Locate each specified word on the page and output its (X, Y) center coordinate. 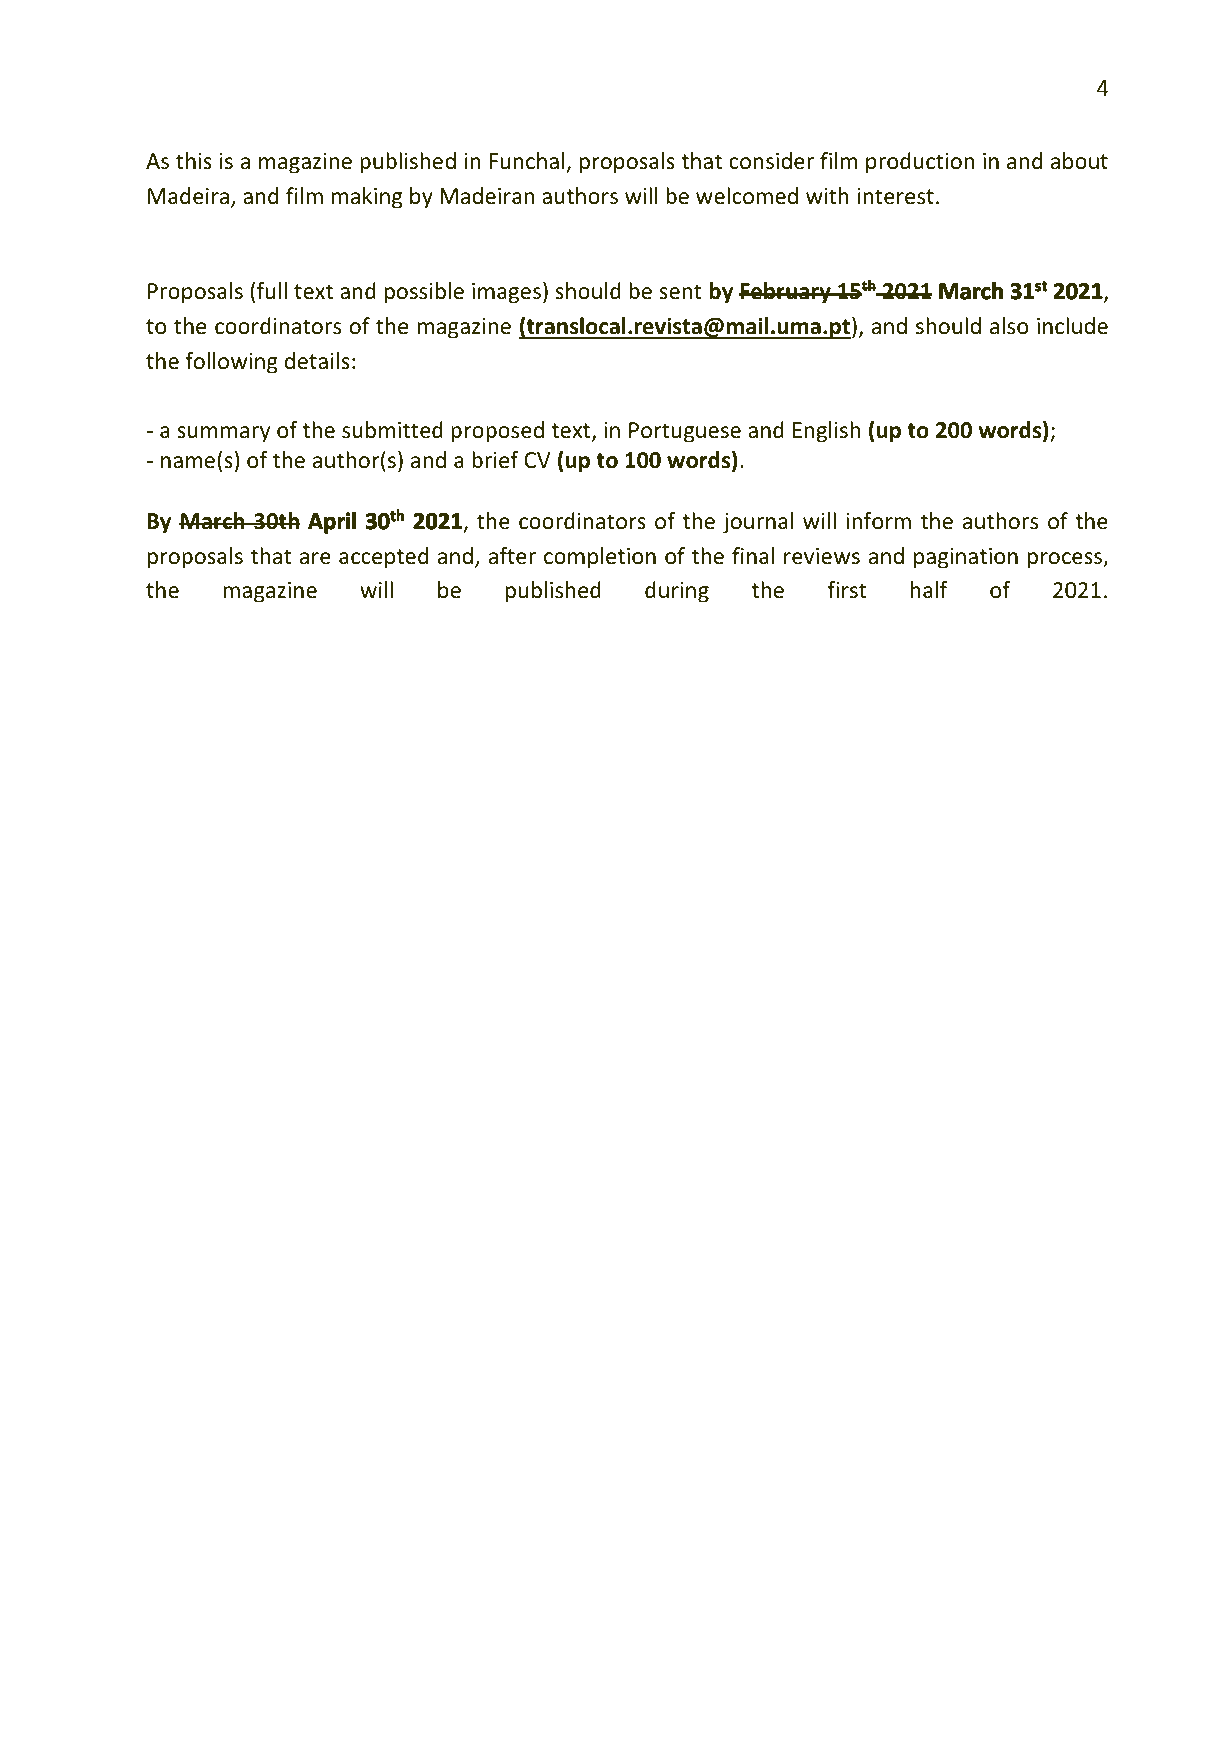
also (1009, 326)
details (317, 361)
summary (223, 434)
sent (680, 292)
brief (495, 460)
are (315, 558)
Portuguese (685, 432)
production (920, 163)
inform (878, 521)
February (786, 293)
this (194, 160)
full (272, 291)
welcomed (747, 196)
